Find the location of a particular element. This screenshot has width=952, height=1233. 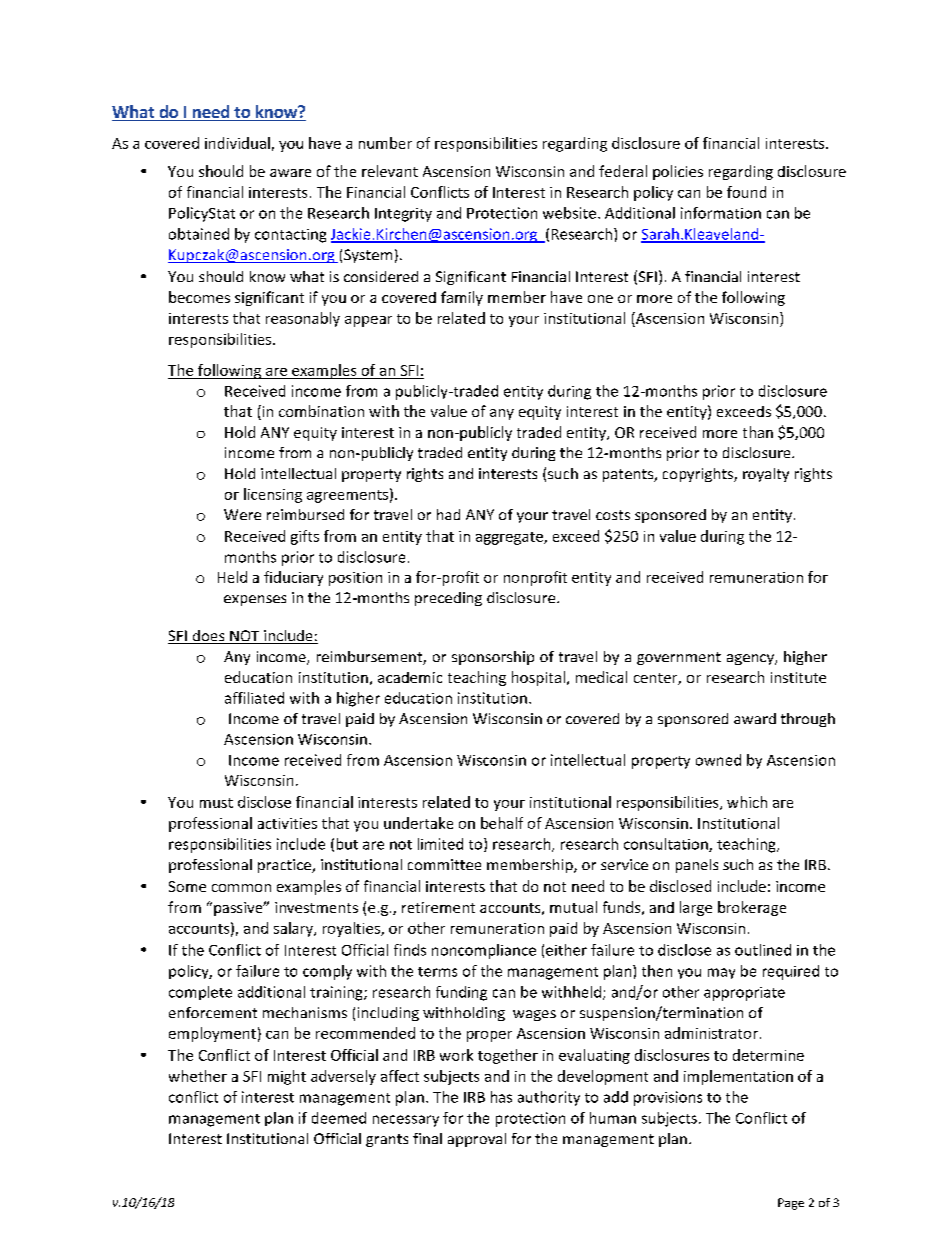

aware is located at coordinates (290, 173).
